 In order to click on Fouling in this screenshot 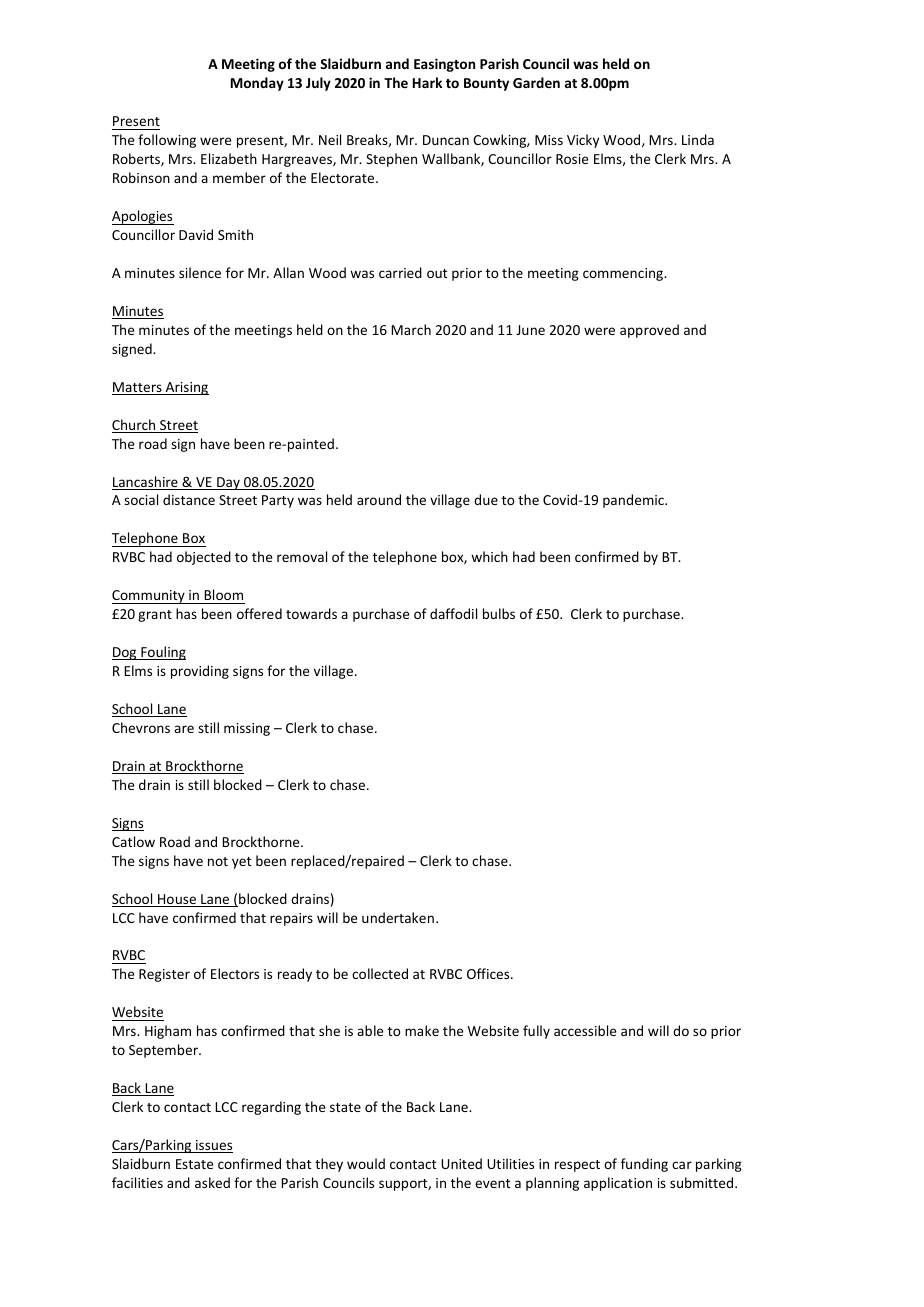, I will do `click(162, 653)`.
